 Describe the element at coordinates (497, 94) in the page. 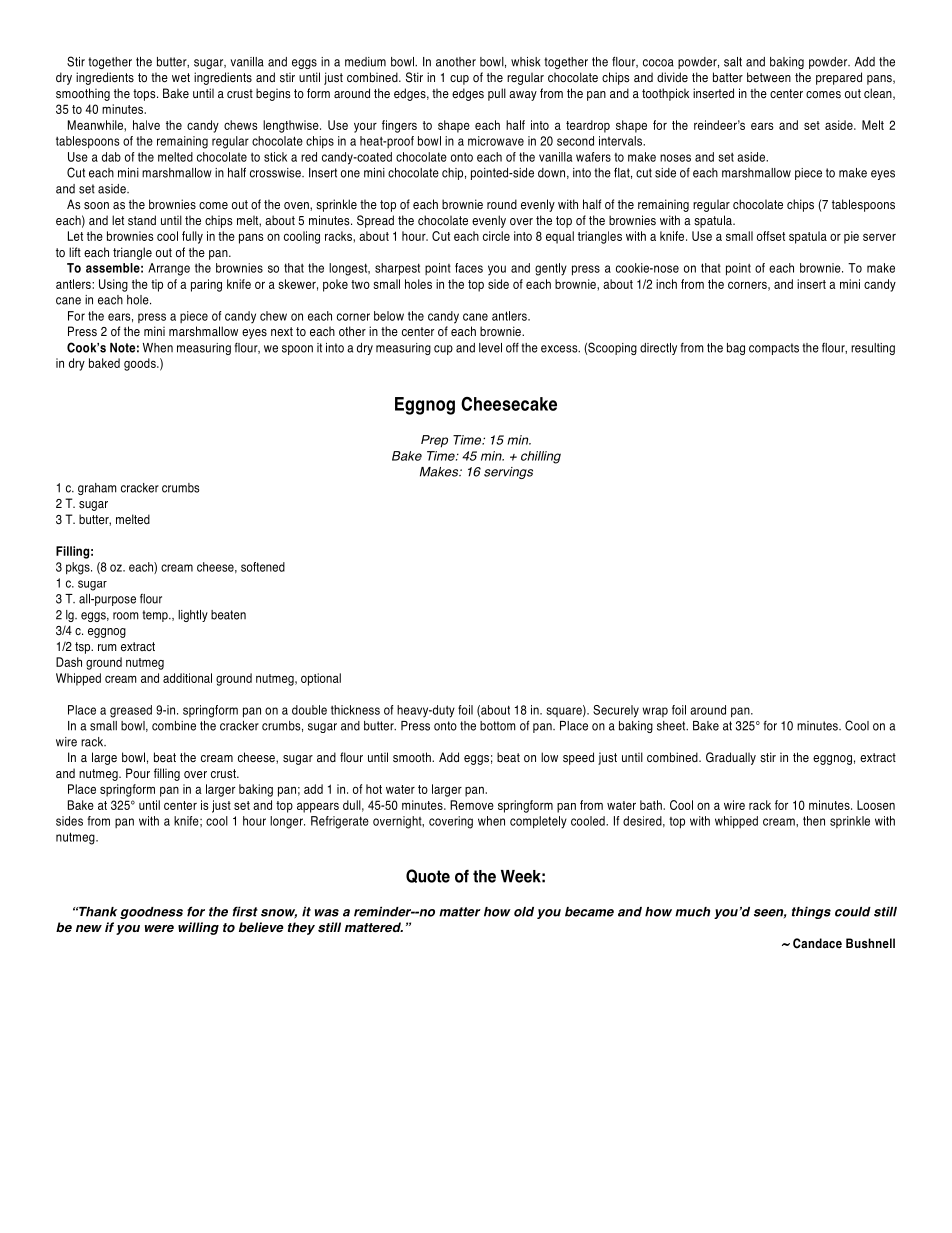

I see `pull` at that location.
